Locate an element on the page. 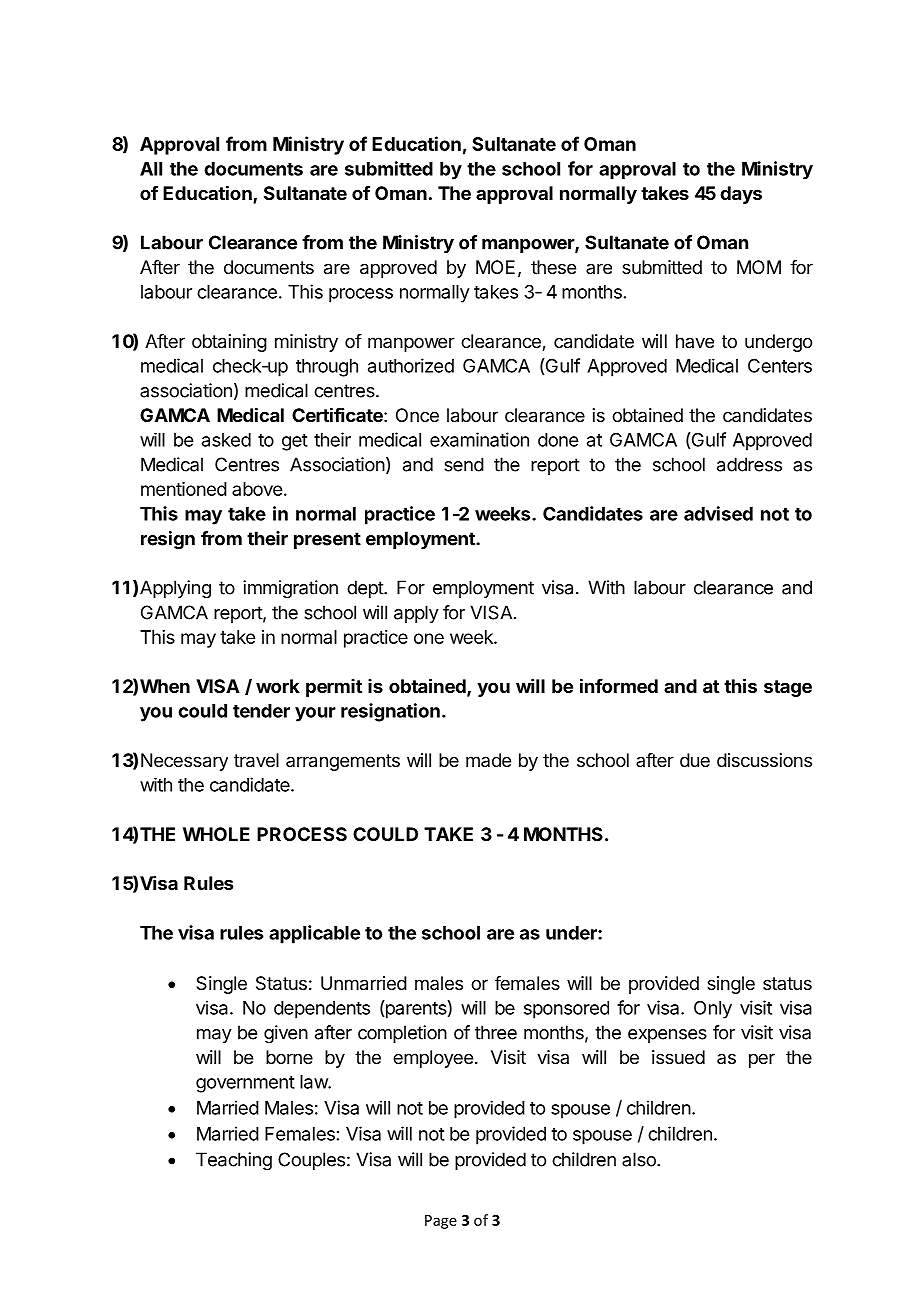  MOE is located at coordinates (495, 267).
